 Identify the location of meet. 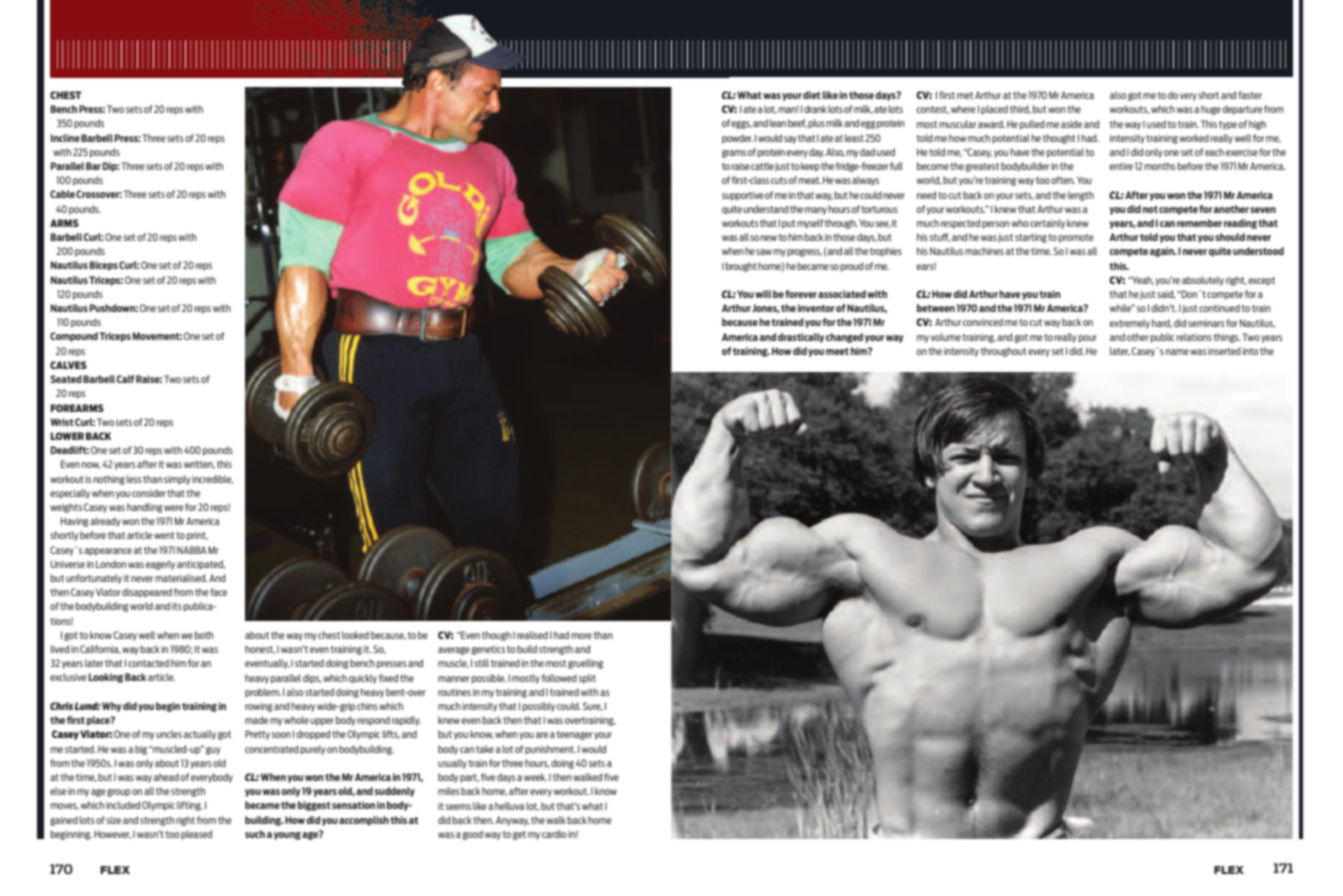
(837, 351).
